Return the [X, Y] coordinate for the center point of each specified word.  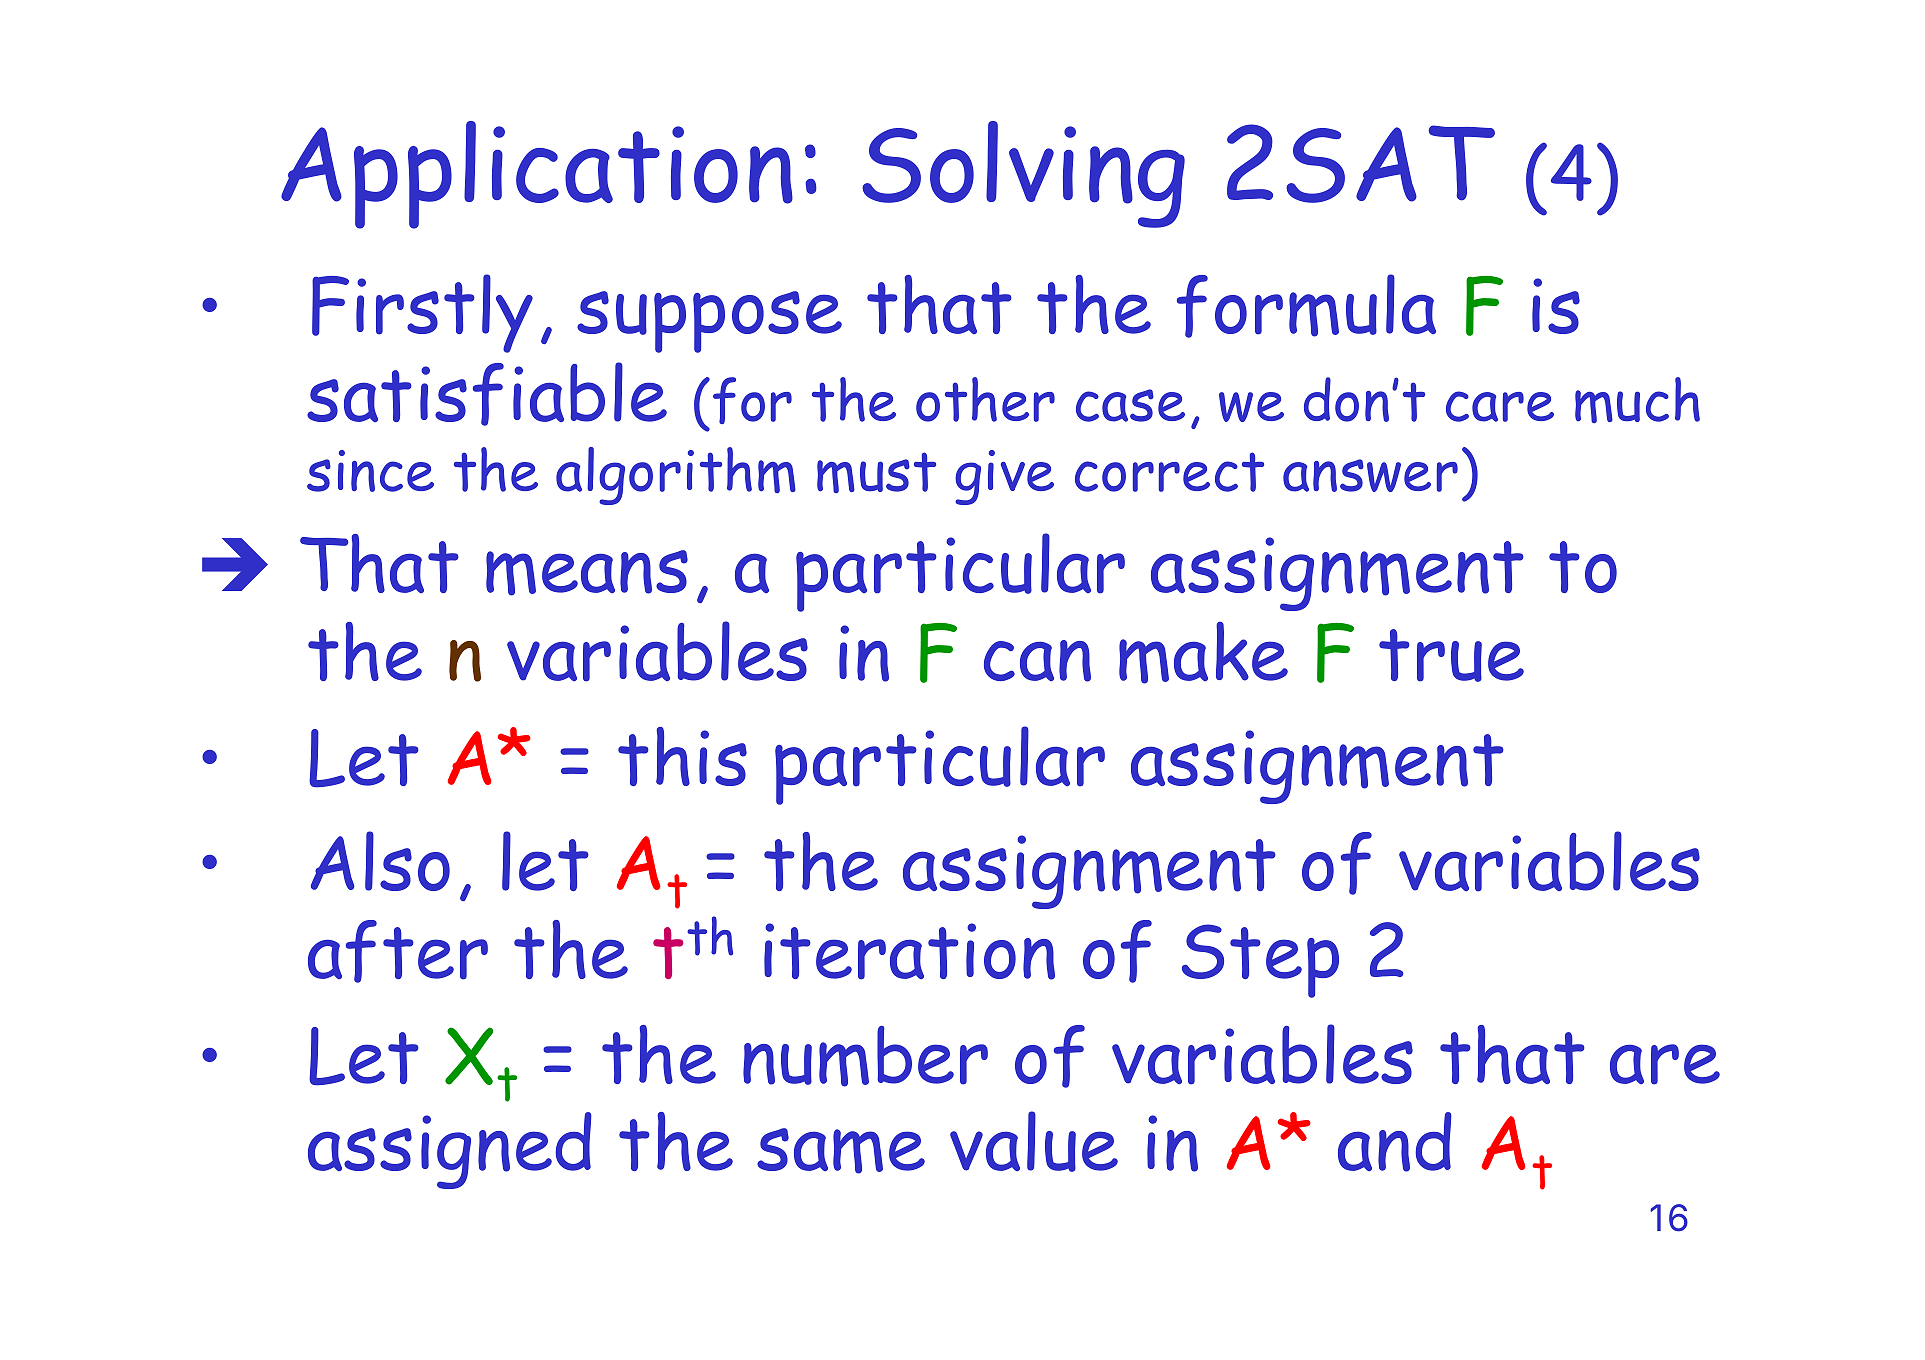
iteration [909, 951]
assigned [450, 1150]
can [1037, 661]
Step [1260, 961]
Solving [1023, 174]
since [370, 471]
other [985, 399]
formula [1306, 306]
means [587, 573]
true [1451, 655]
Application [537, 175]
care [1500, 406]
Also [380, 861]
